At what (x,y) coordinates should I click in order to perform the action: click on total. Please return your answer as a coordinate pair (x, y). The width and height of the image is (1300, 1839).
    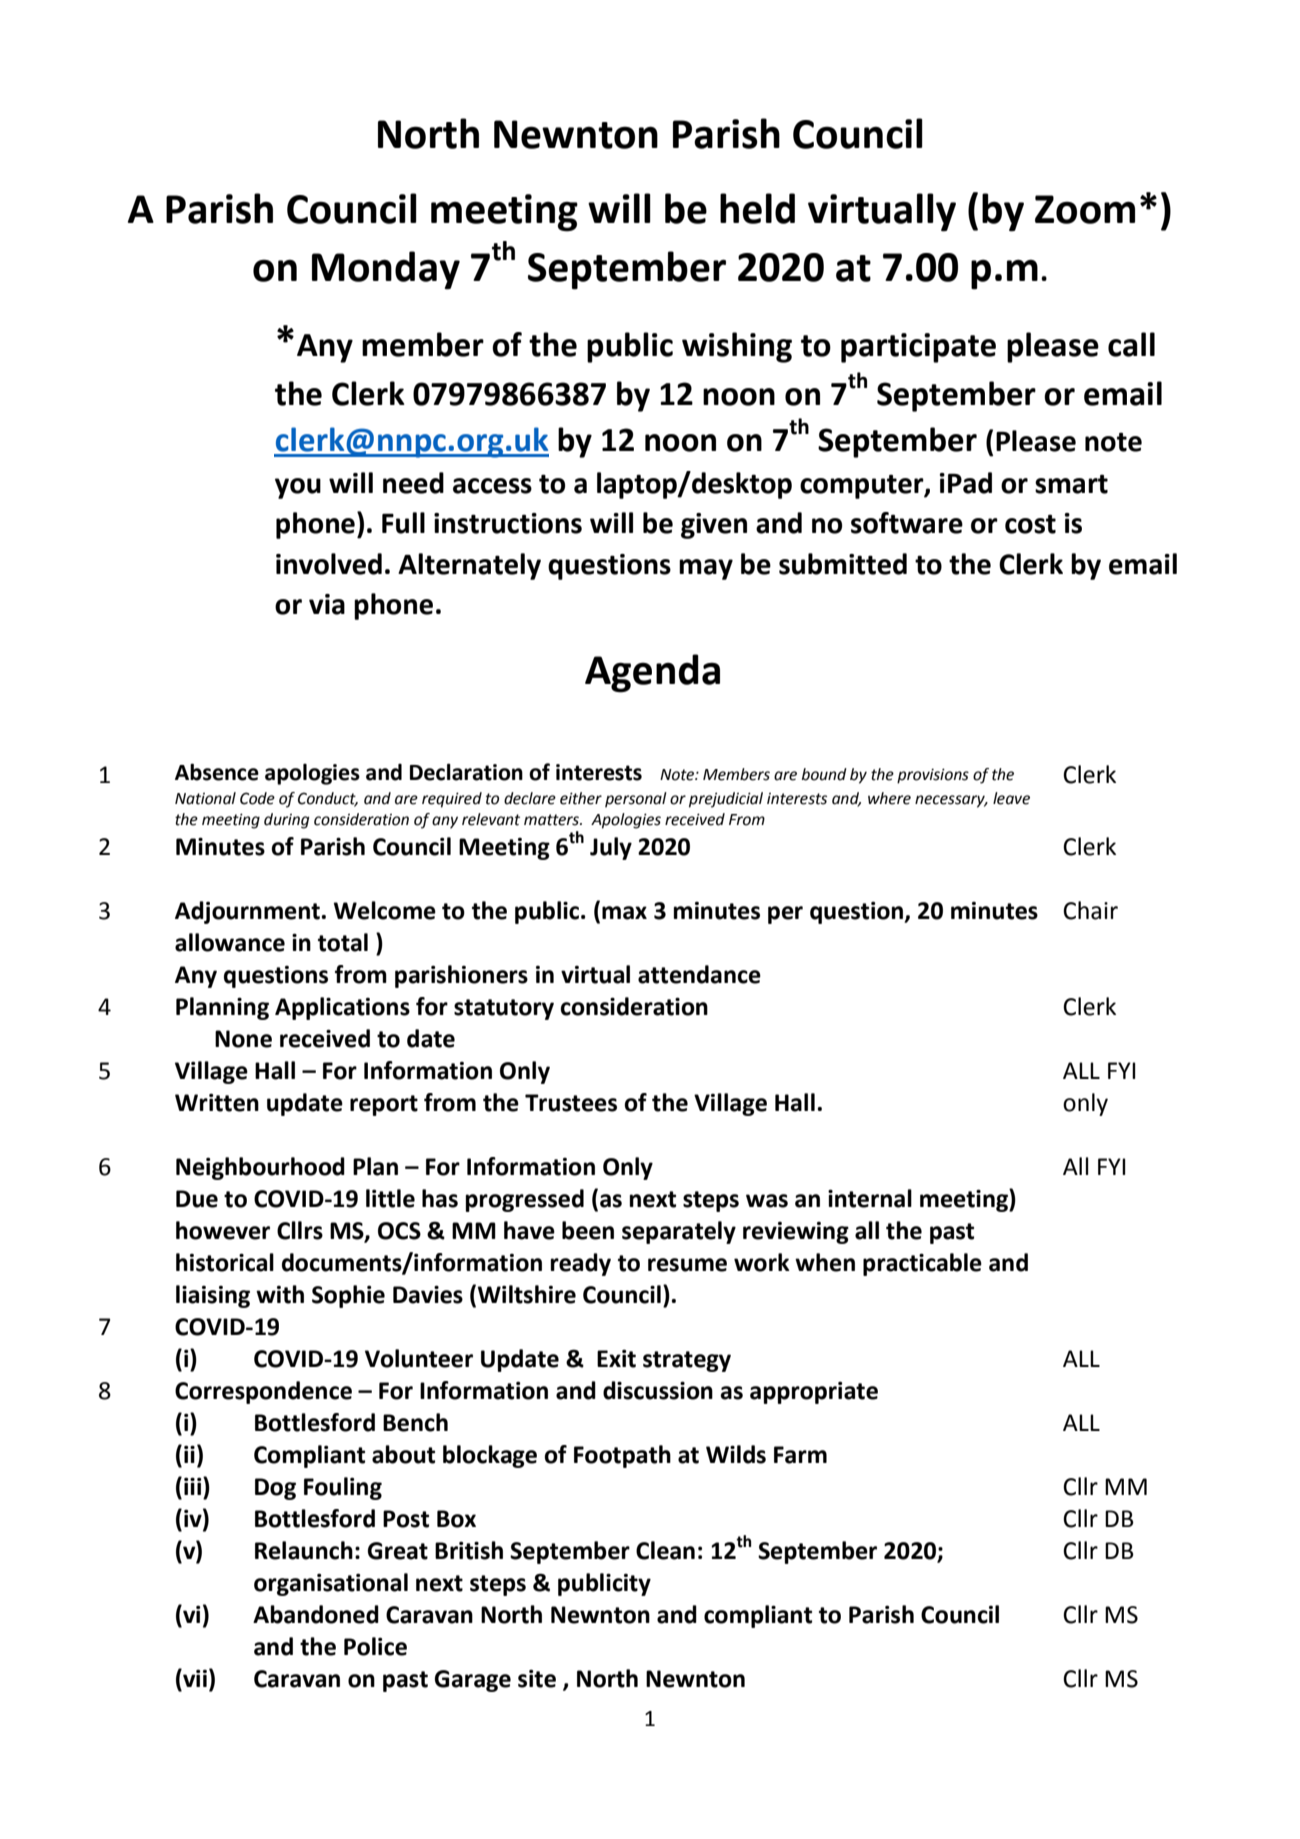
    Looking at the image, I should click on (343, 942).
